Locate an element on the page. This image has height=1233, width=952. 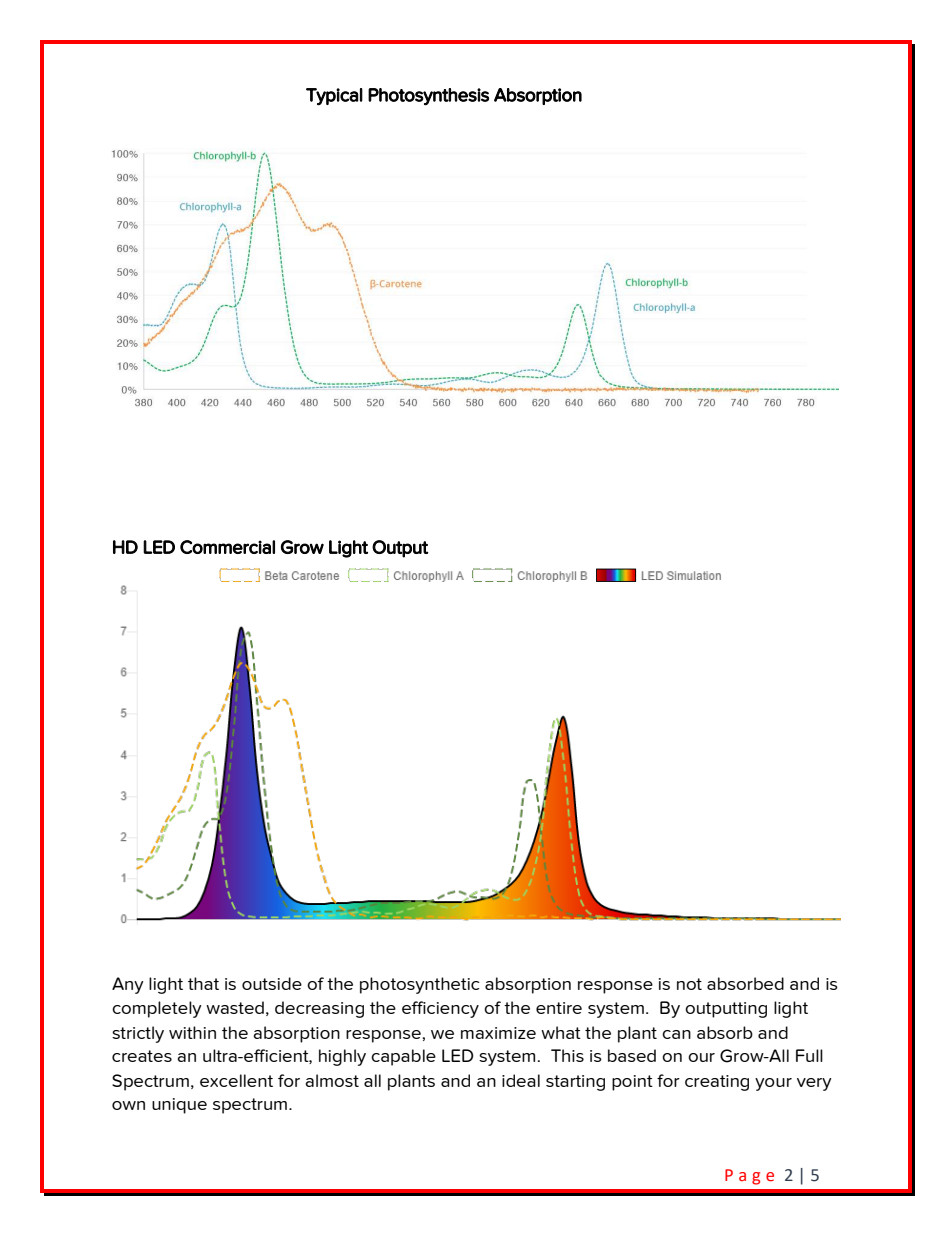
unique is located at coordinates (179, 1106).
